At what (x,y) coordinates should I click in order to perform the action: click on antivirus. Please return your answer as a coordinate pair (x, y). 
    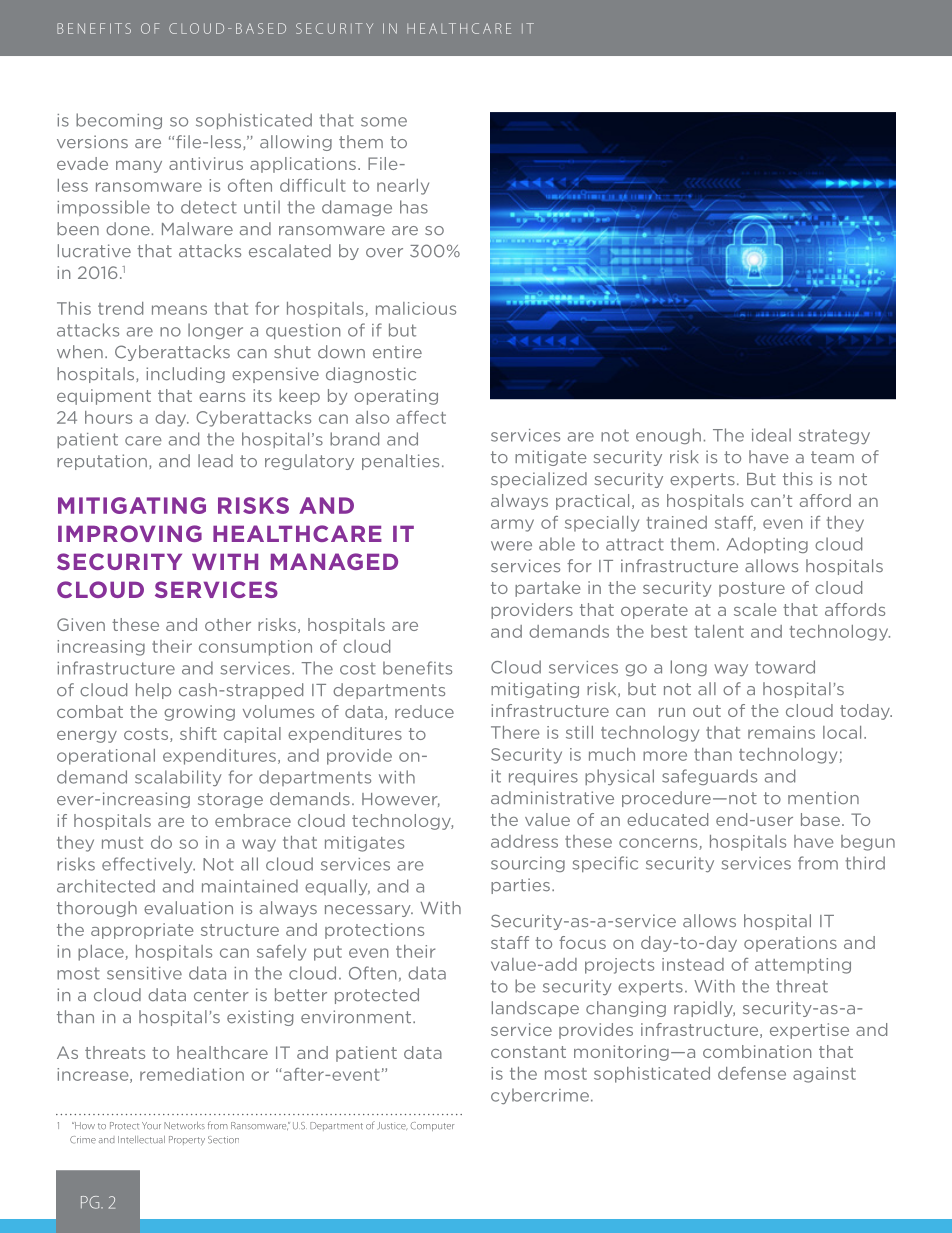
    Looking at the image, I should click on (206, 163).
